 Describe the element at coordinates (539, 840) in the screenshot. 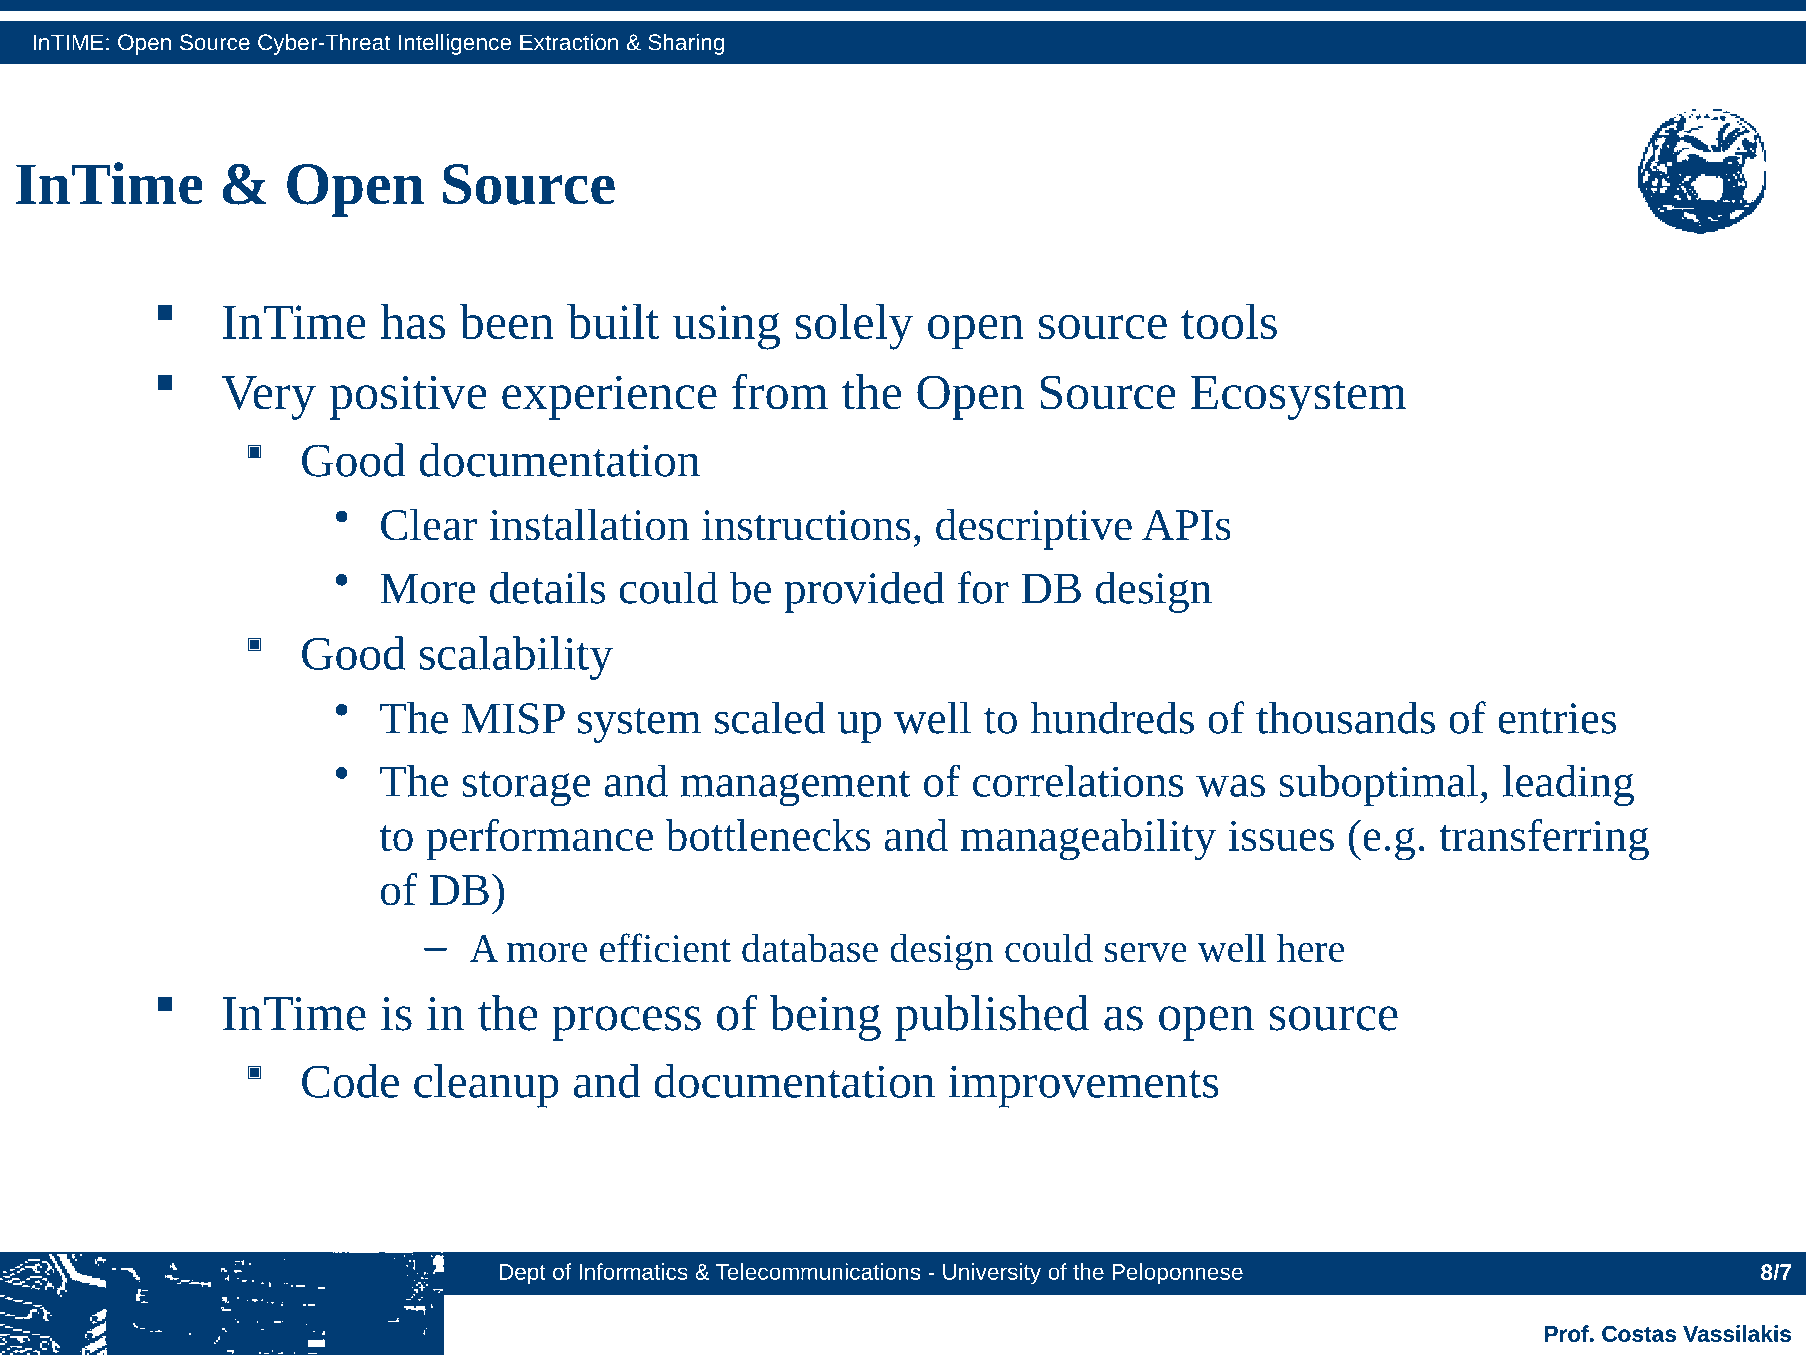

I see `performance` at that location.
